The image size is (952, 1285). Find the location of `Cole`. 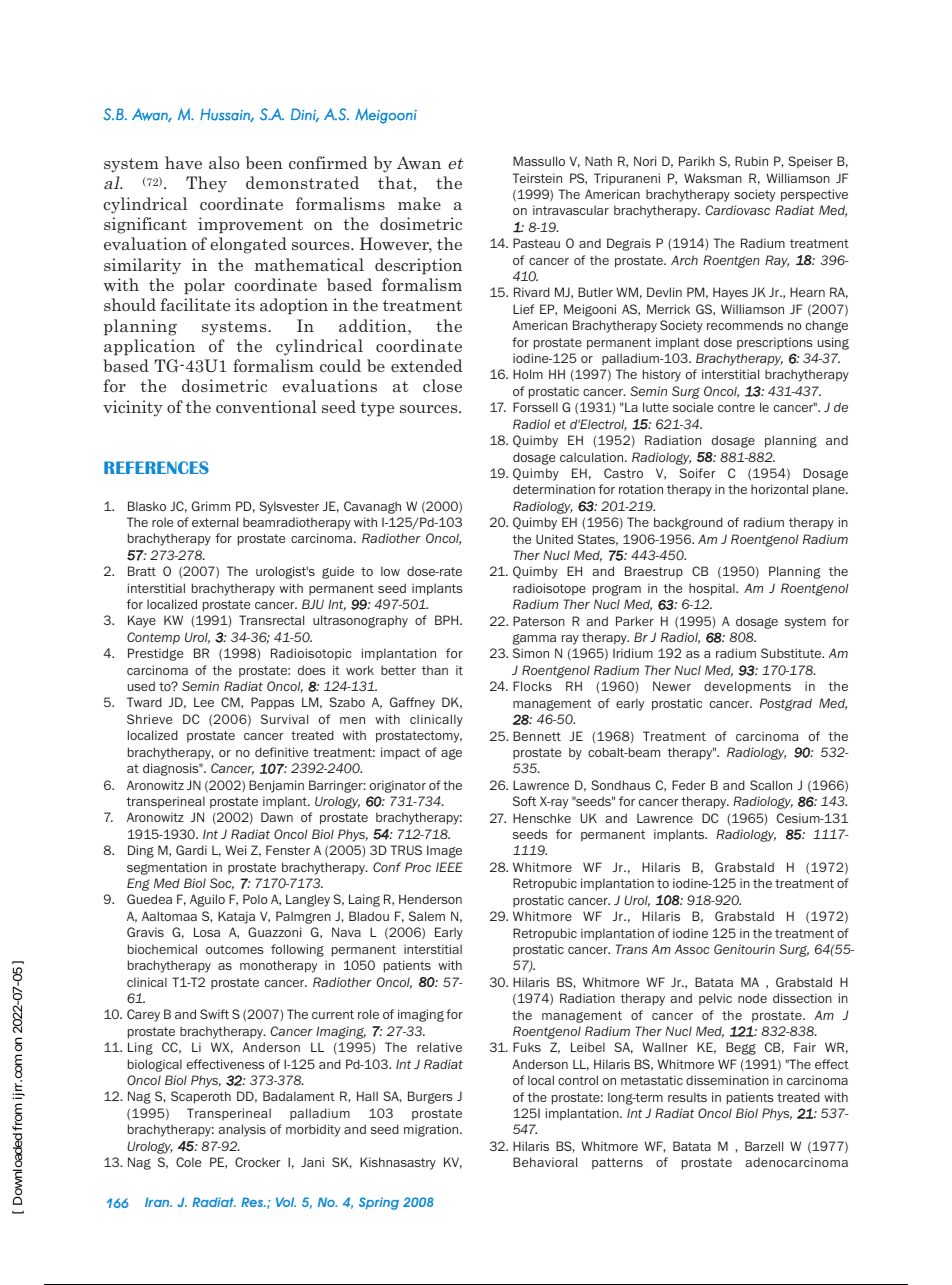

Cole is located at coordinates (188, 1162).
